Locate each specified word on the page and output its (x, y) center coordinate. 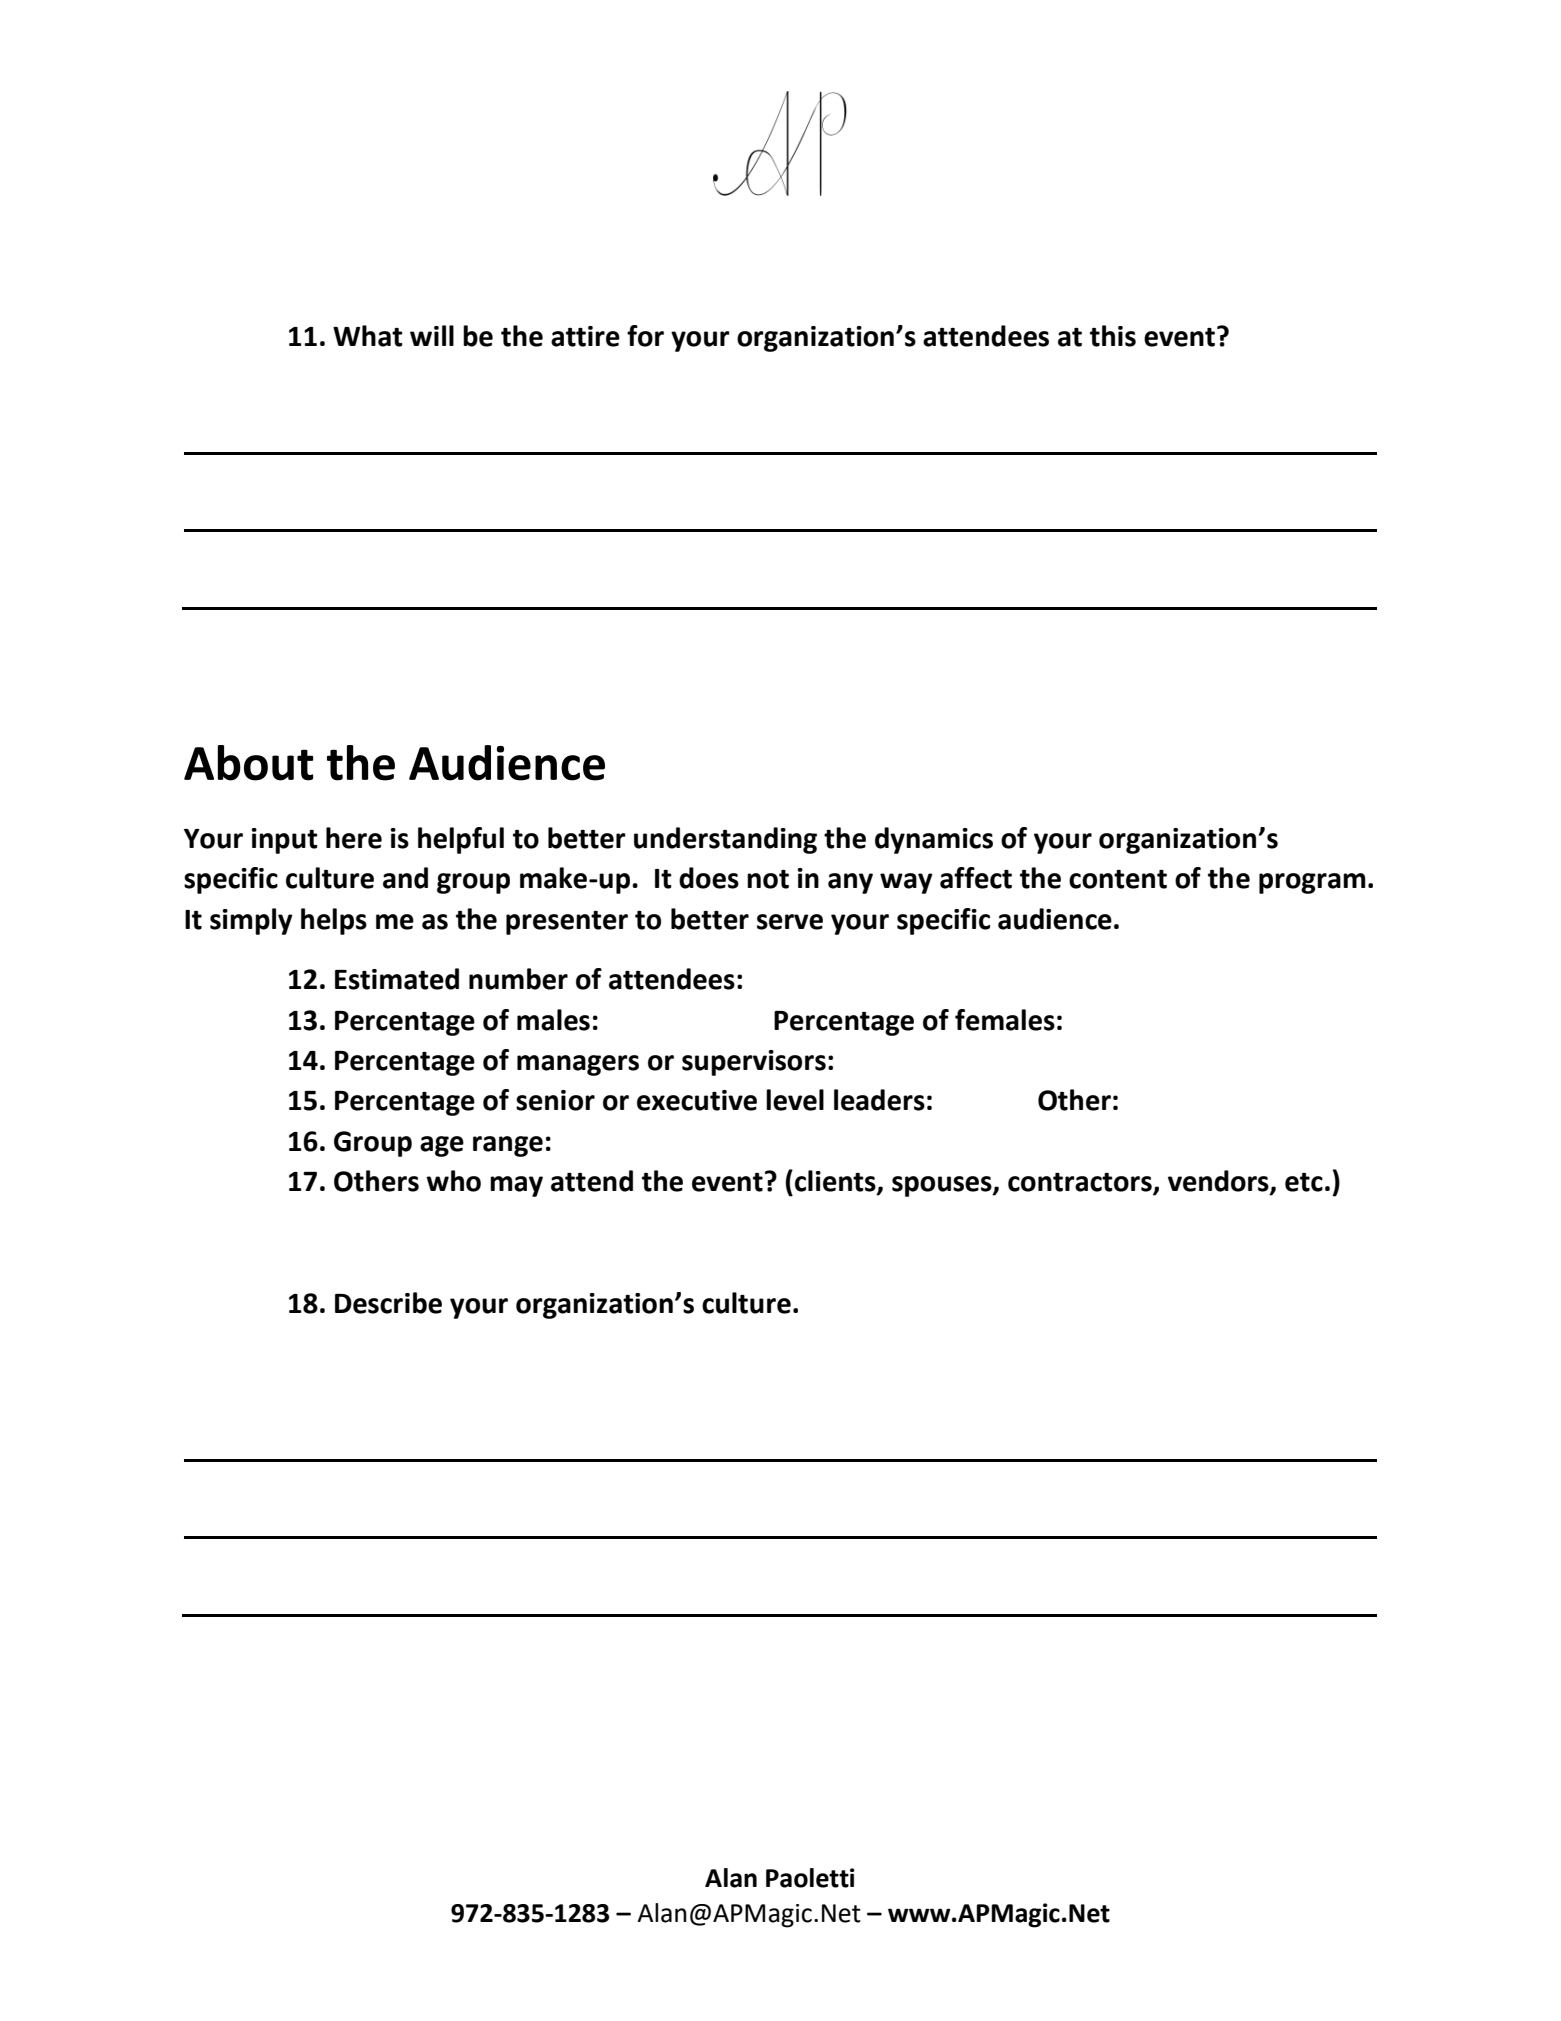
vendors (1219, 1182)
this (1113, 336)
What (368, 336)
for (645, 336)
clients (836, 1182)
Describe (388, 1303)
